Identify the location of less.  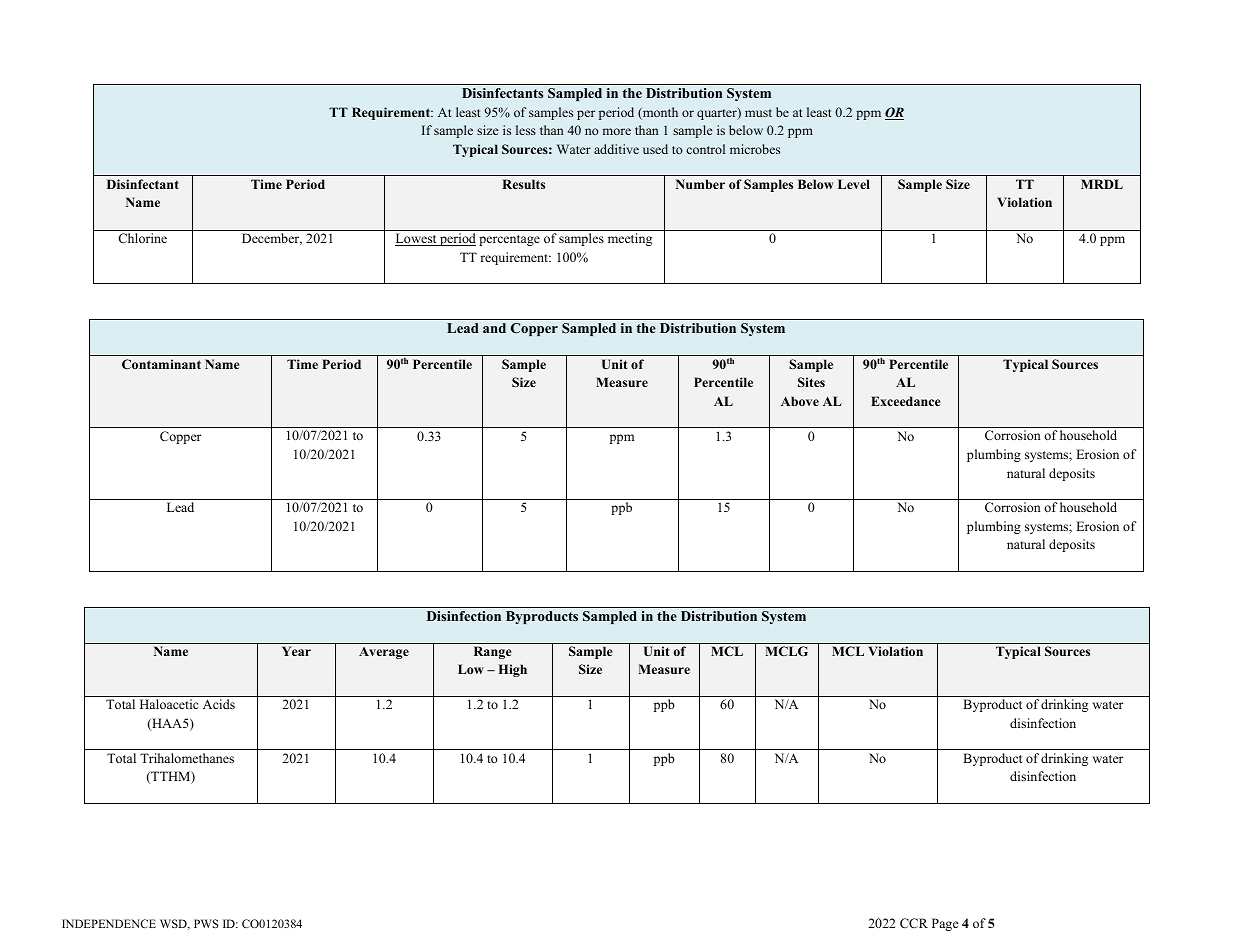
(526, 130).
